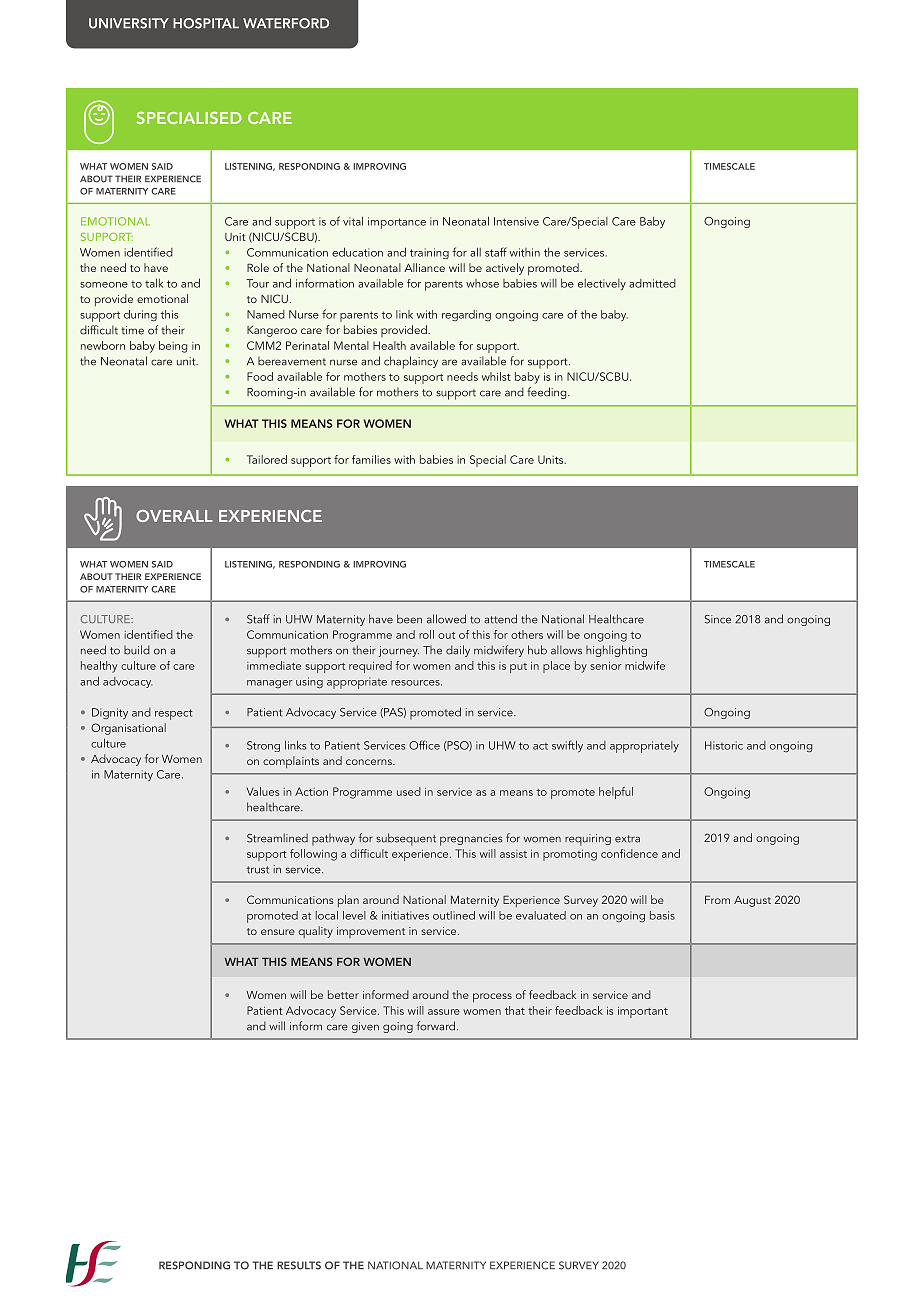 This document has width=924, height=1308. Describe the element at coordinates (365, 1027) in the document. I see `given` at that location.
